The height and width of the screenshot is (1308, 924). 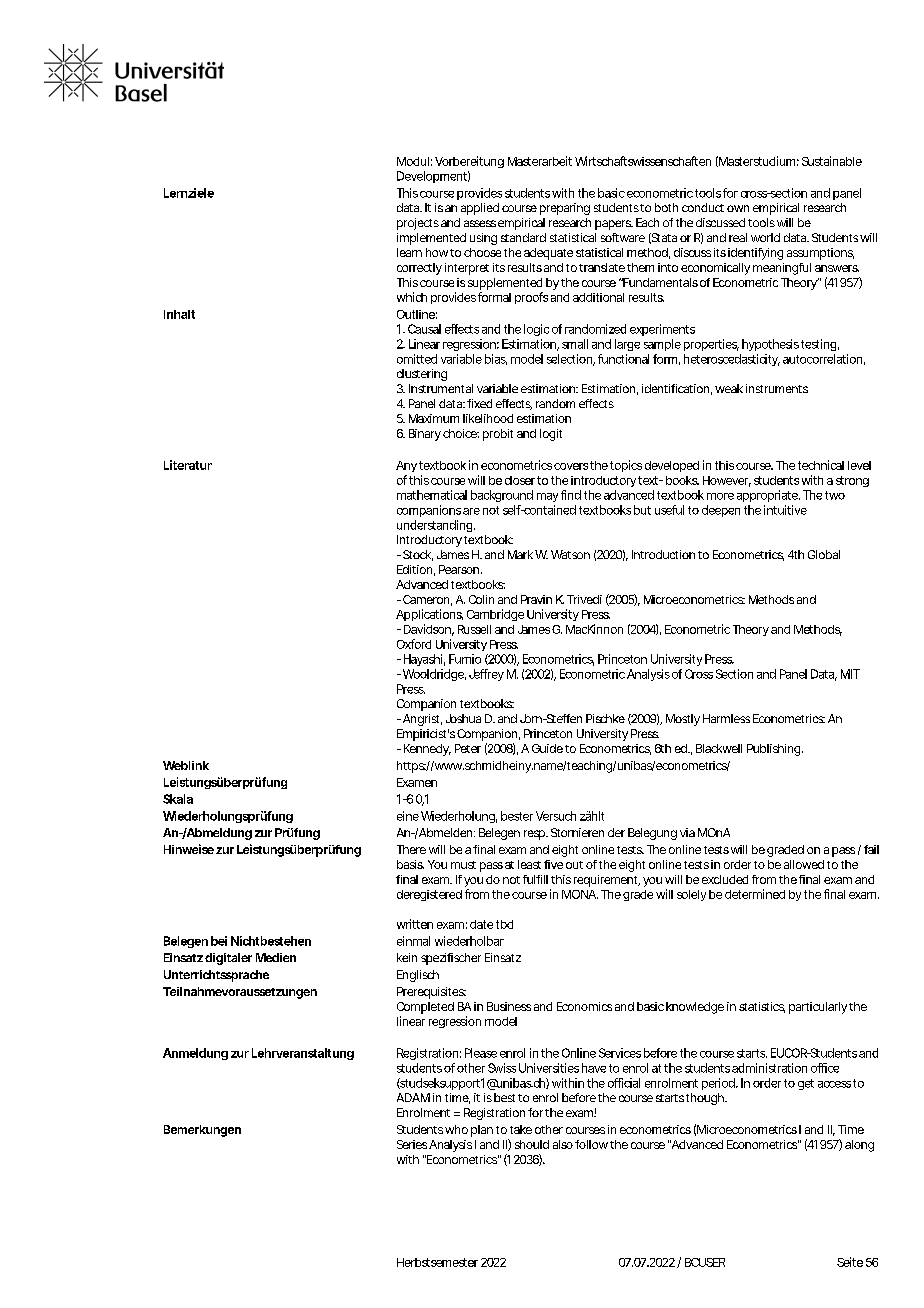 What do you see at coordinates (738, 237) in the screenshot?
I see `real` at bounding box center [738, 237].
